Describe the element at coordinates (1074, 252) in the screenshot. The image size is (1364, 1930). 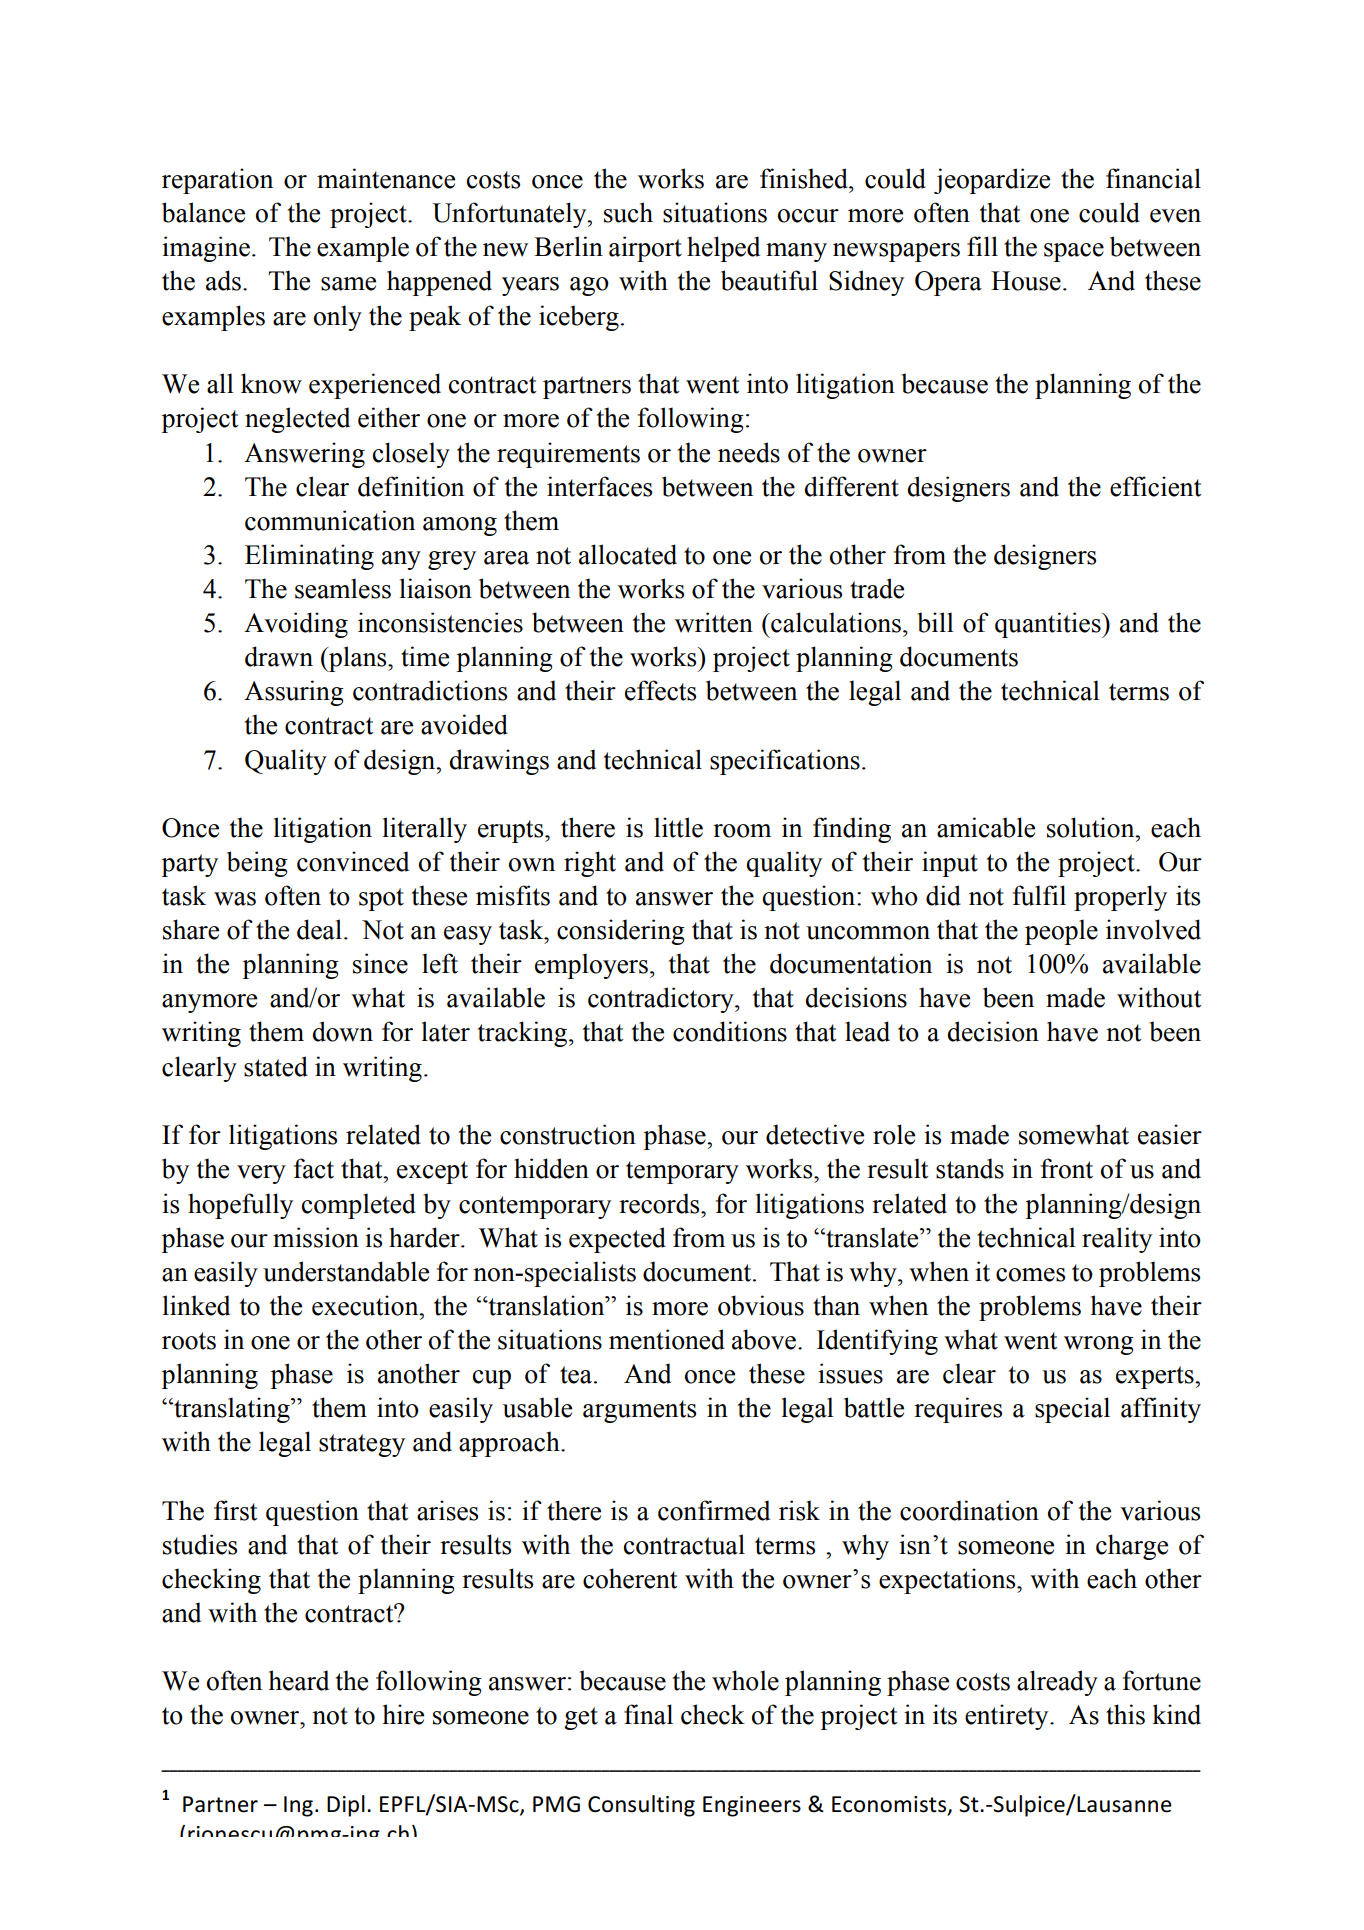
I see `space` at that location.
